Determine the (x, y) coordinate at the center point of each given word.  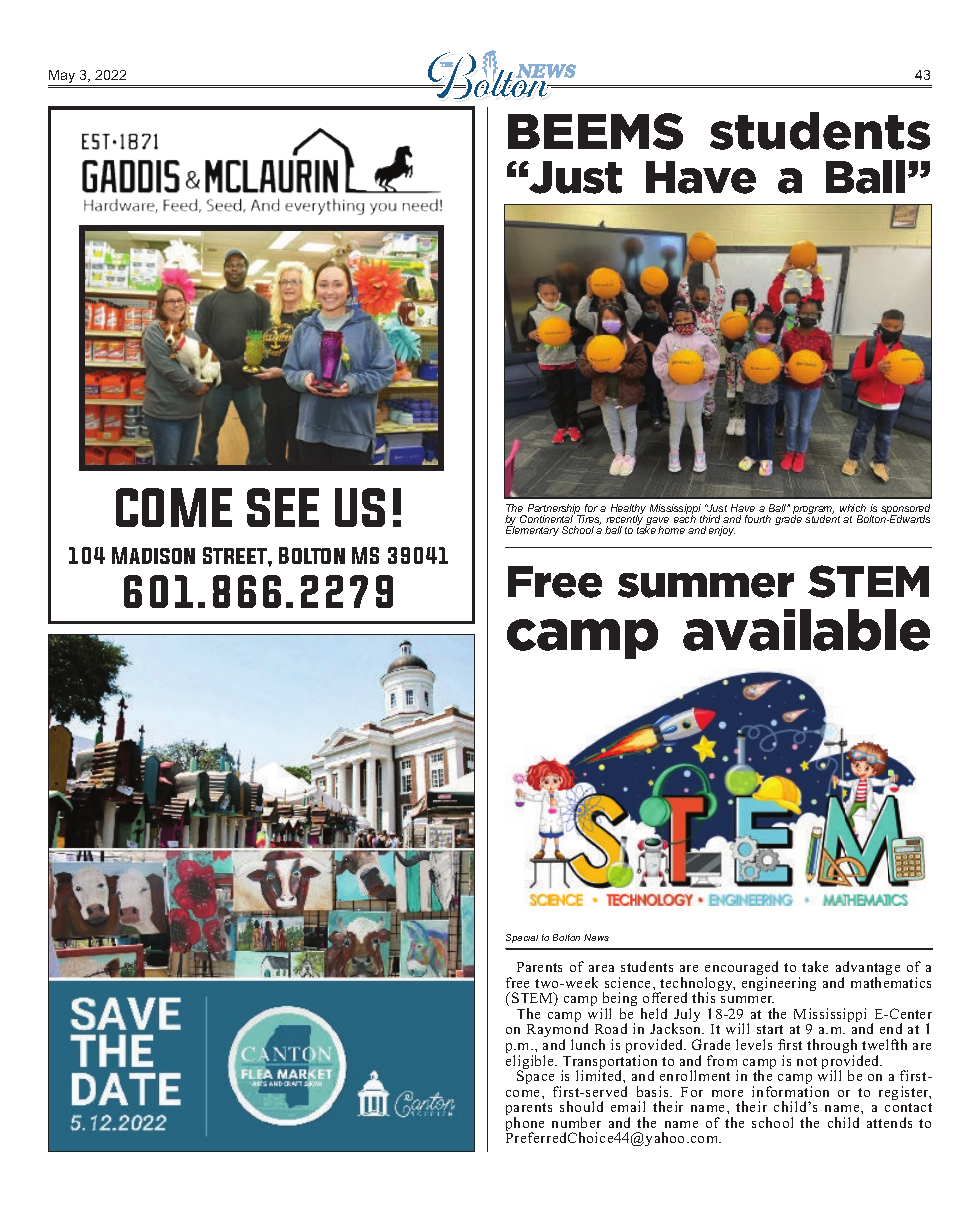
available (806, 630)
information (790, 1091)
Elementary (532, 530)
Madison (153, 555)
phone (525, 1125)
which (853, 508)
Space (537, 1078)
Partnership (554, 510)
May (63, 78)
